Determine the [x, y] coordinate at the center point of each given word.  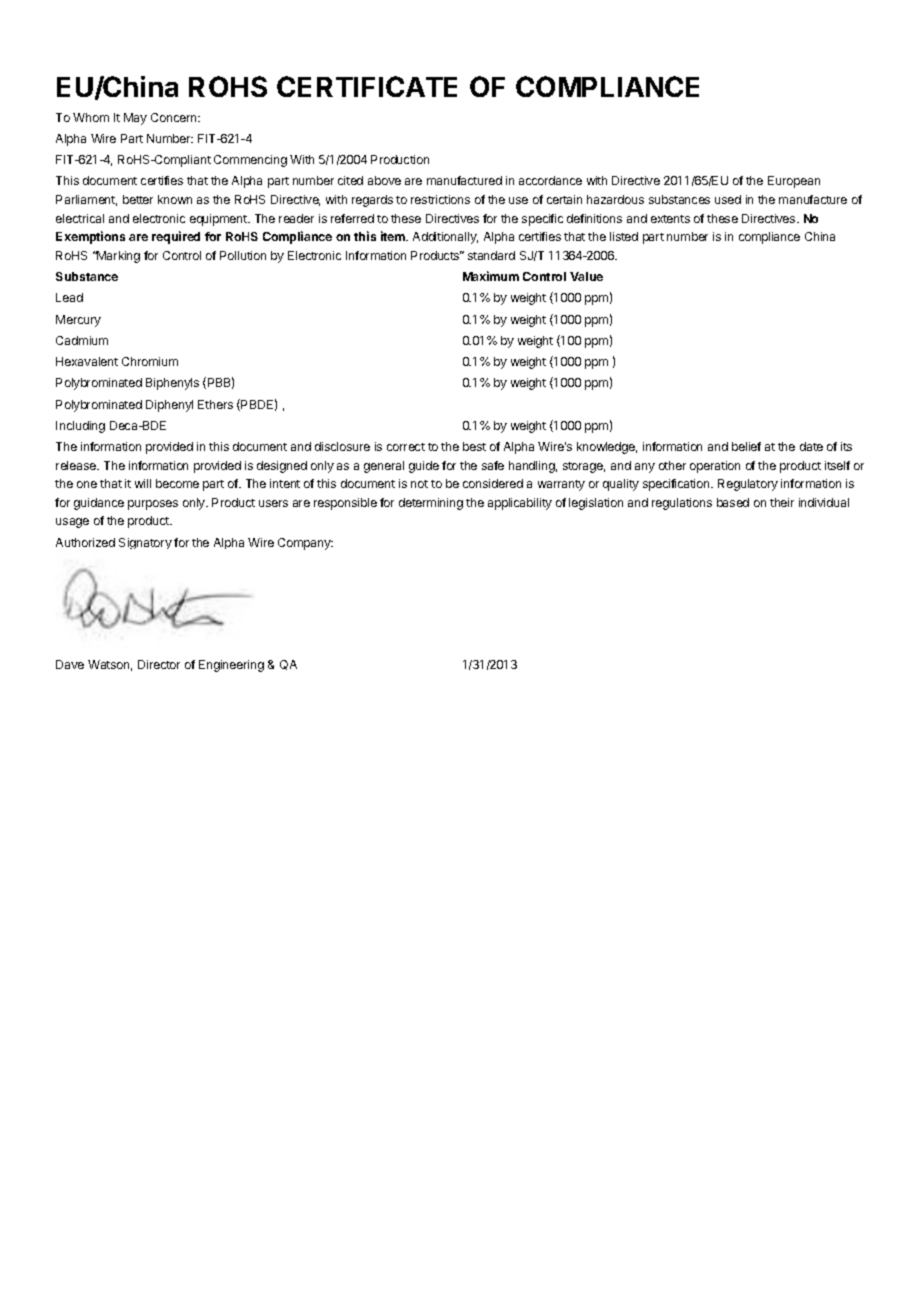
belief [746, 446]
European [794, 182]
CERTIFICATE [367, 86]
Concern [175, 117]
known [175, 199]
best [474, 446]
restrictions [440, 199]
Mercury [78, 321]
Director [159, 664]
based [733, 502]
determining [431, 504]
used [728, 199]
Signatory [145, 543]
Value [586, 276]
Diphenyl [169, 406]
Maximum [491, 276]
